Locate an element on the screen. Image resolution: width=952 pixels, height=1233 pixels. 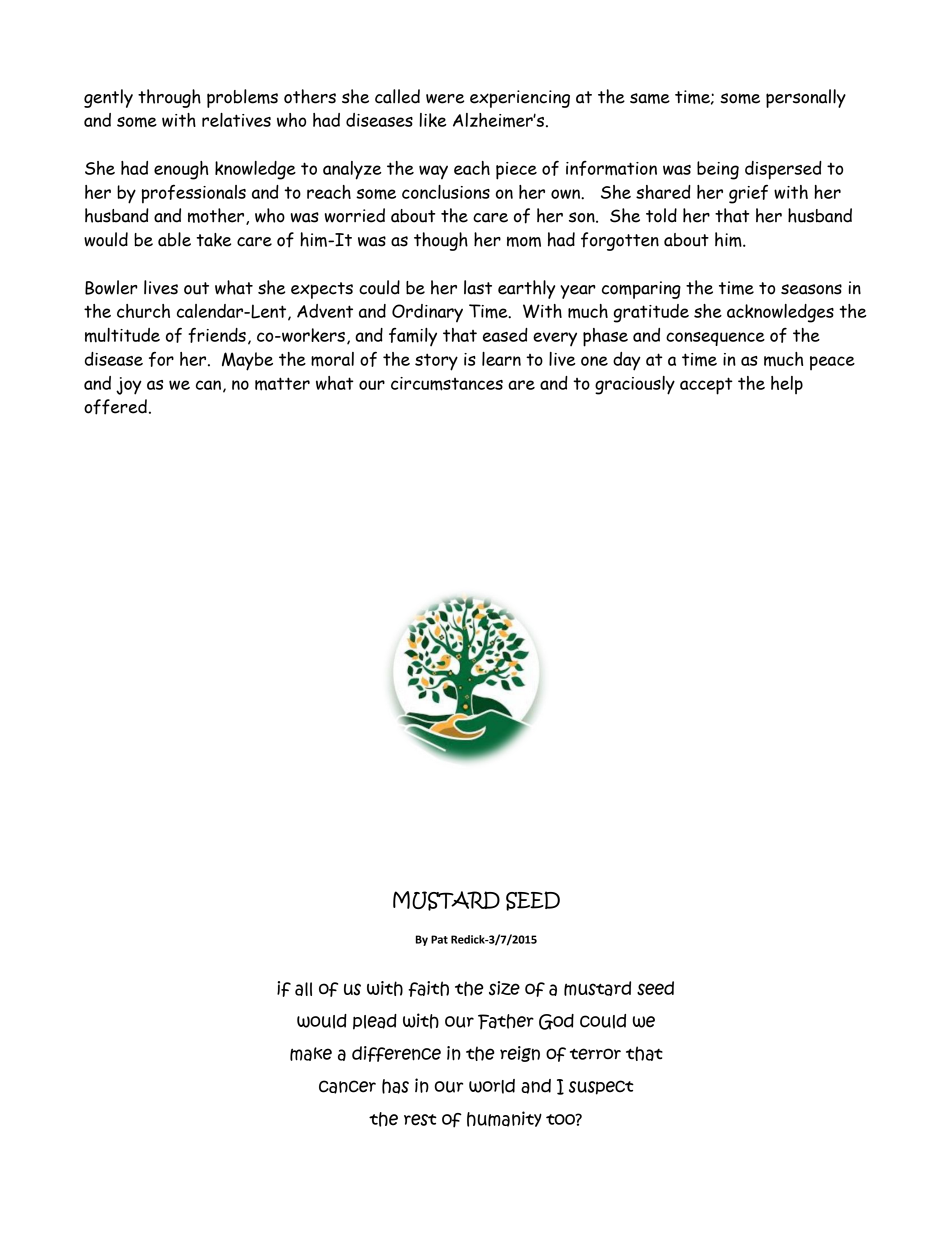
God is located at coordinates (556, 1022).
